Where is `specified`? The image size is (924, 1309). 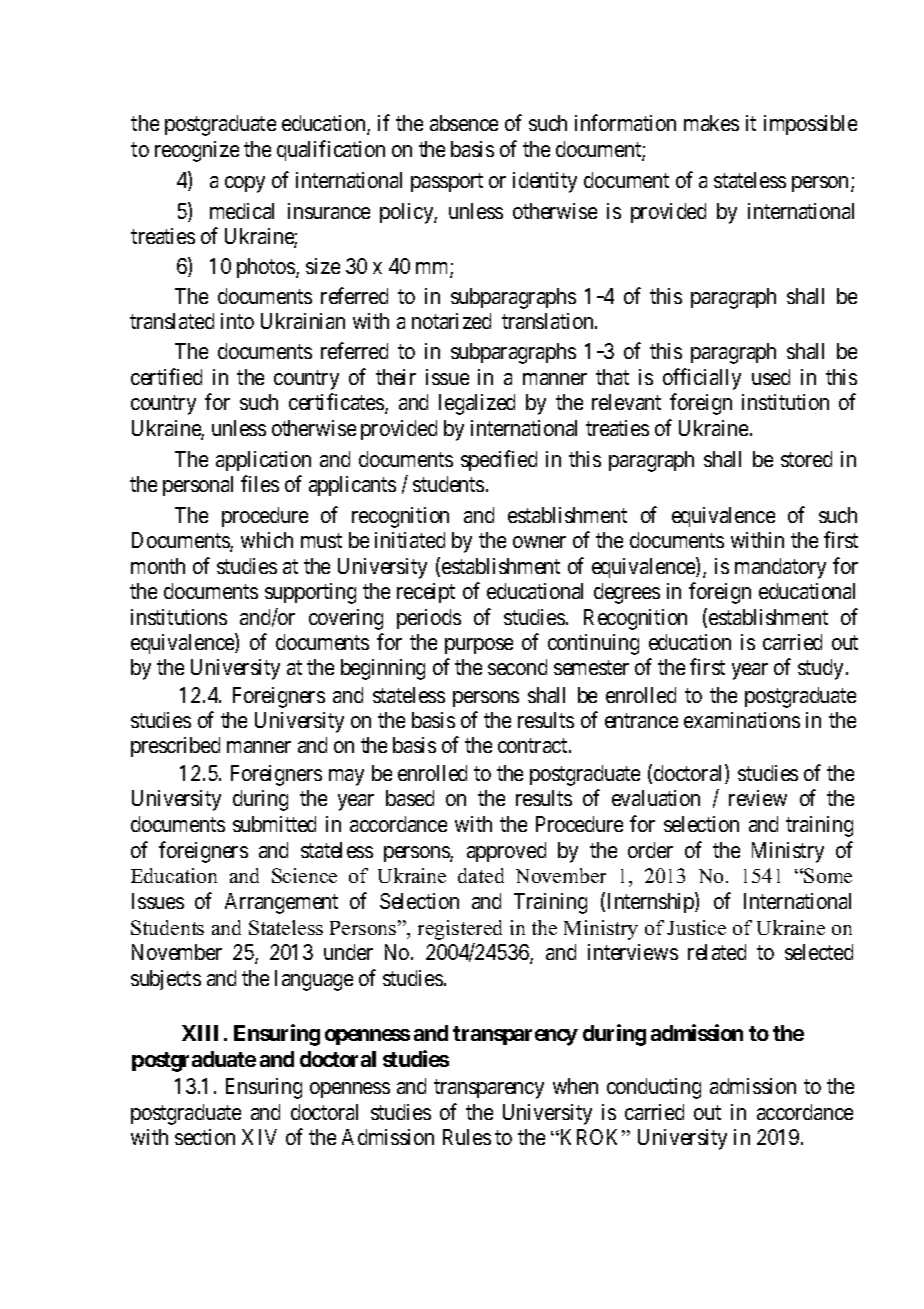
specified is located at coordinates (499, 460).
